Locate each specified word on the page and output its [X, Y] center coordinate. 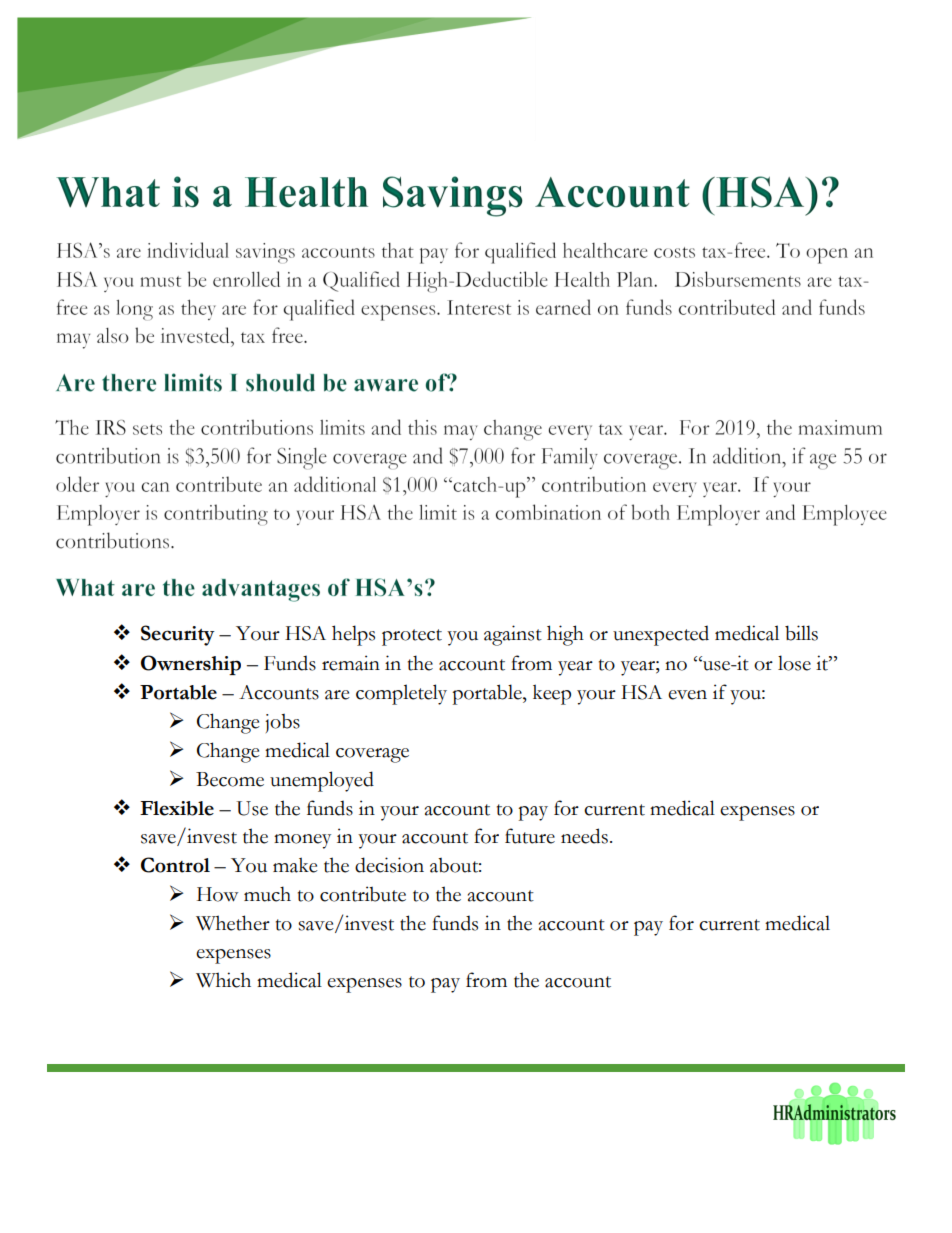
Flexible [177, 808]
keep [552, 694]
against [513, 635]
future [530, 836]
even [687, 695]
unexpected [661, 635]
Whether [233, 923]
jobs [282, 723]
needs [584, 836]
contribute [363, 894]
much [267, 894]
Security [178, 635]
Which [223, 980]
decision [389, 865]
